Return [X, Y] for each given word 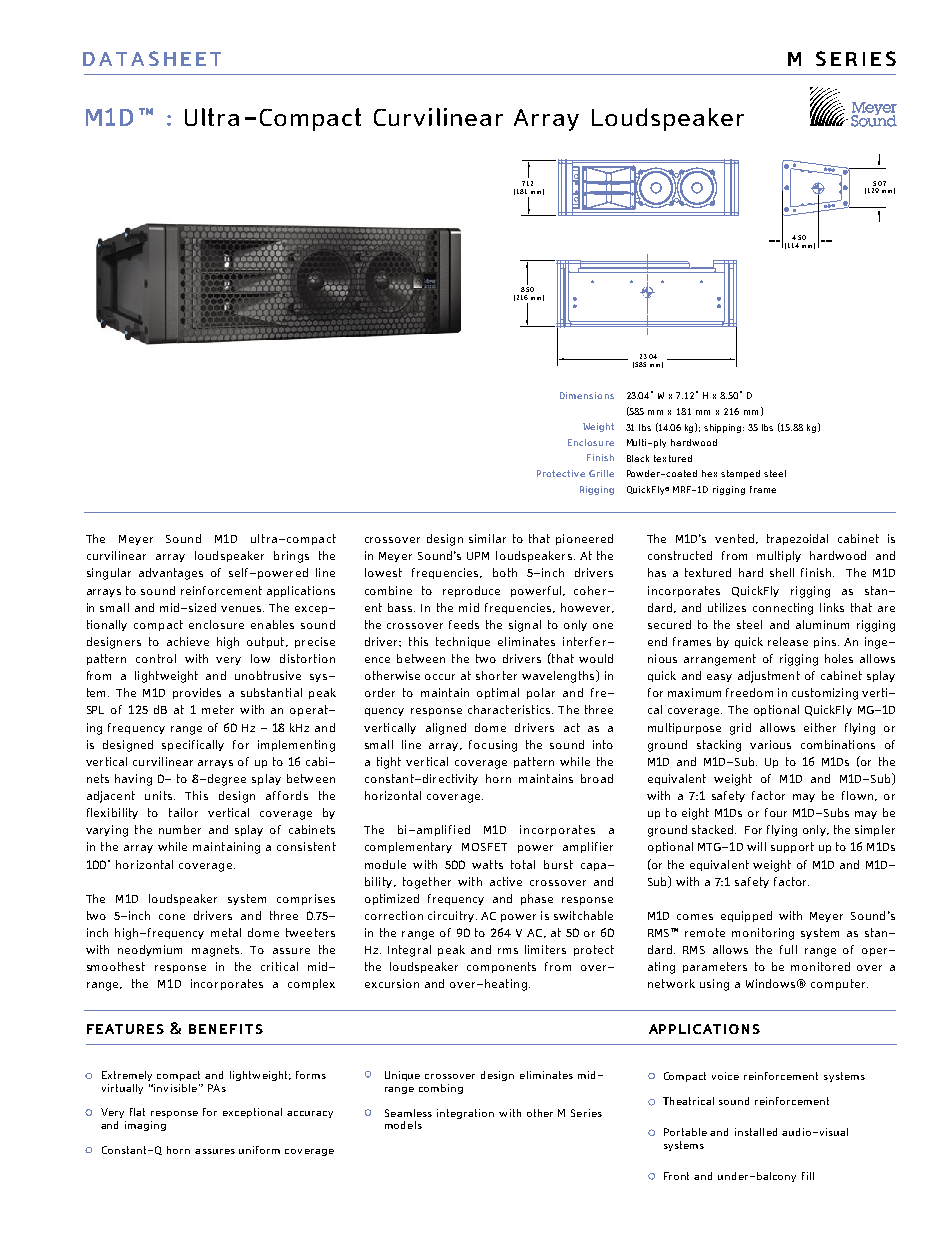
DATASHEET [152, 58]
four [776, 812]
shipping [724, 428]
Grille [601, 473]
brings [291, 557]
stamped [740, 474]
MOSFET [484, 847]
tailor [183, 812]
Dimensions [587, 395]
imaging [145, 1126]
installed [756, 1132]
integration [465, 1114]
